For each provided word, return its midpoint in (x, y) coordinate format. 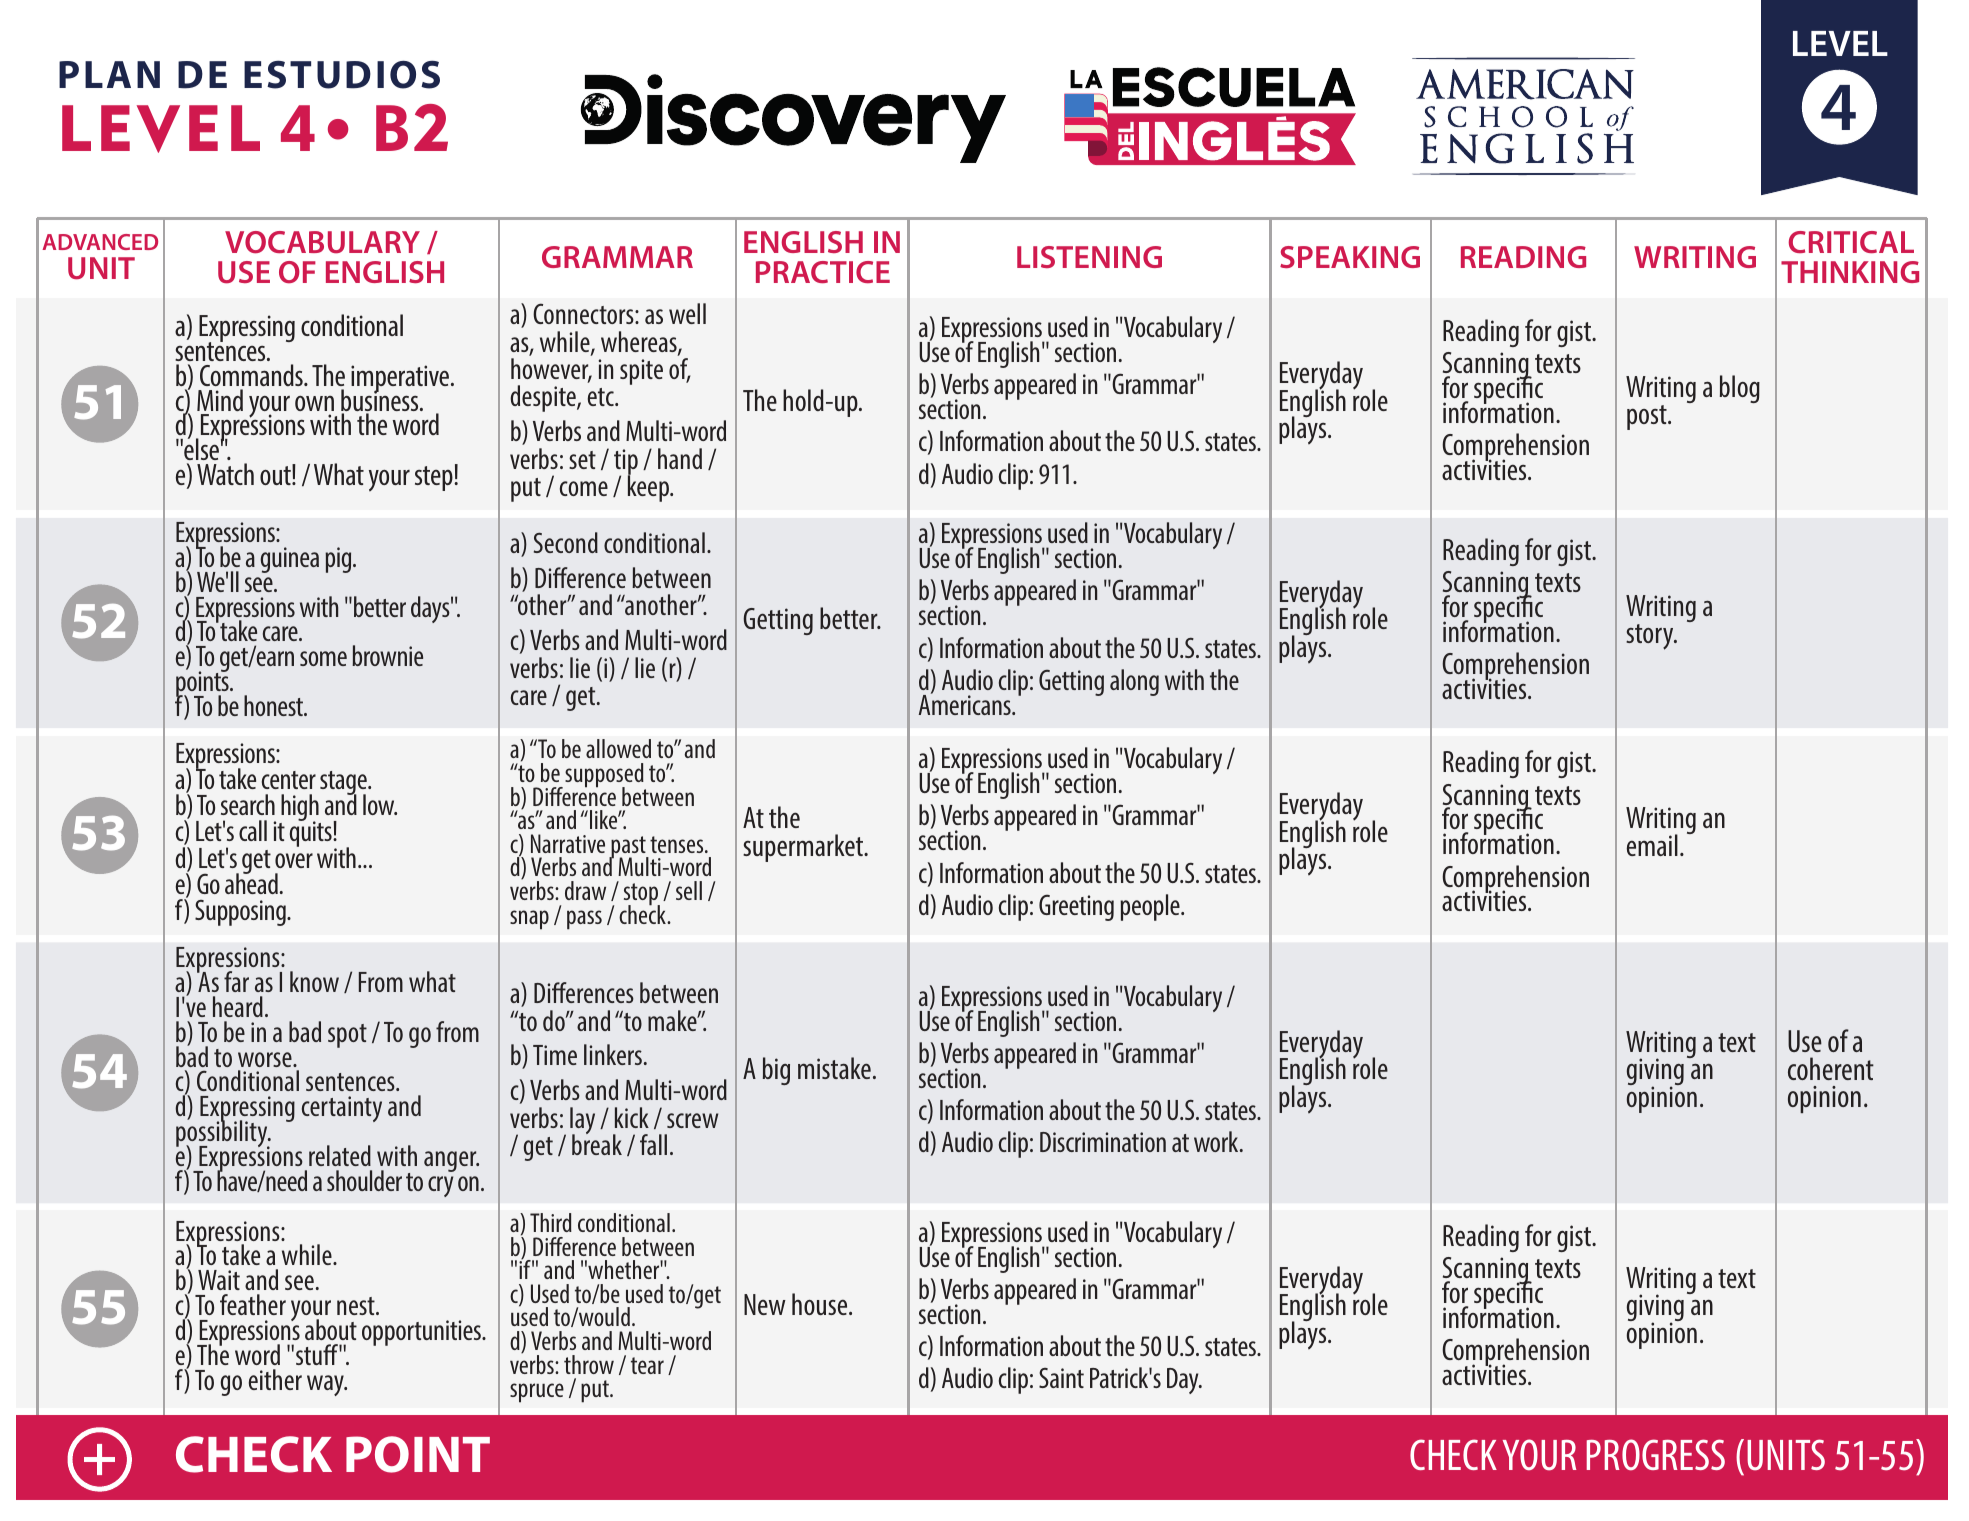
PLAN (109, 74)
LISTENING (1089, 257)
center (289, 780)
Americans (966, 704)
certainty (342, 1109)
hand (680, 458)
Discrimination (1103, 1142)
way (326, 1385)
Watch (225, 474)
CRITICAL (1851, 242)
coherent (1831, 1068)
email (1652, 845)
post (1648, 417)
